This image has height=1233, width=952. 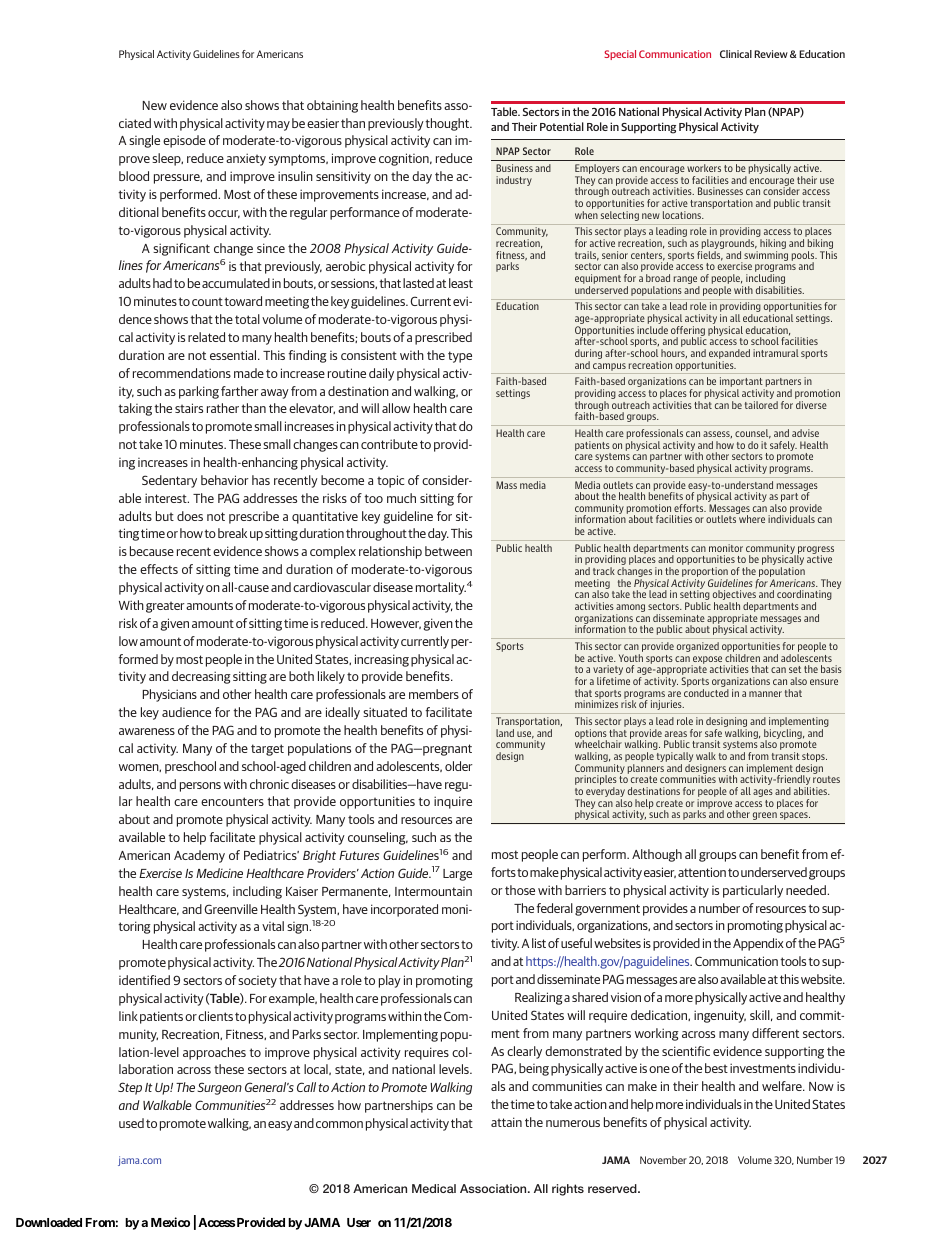 I want to click on Medical, so click(x=434, y=1188).
